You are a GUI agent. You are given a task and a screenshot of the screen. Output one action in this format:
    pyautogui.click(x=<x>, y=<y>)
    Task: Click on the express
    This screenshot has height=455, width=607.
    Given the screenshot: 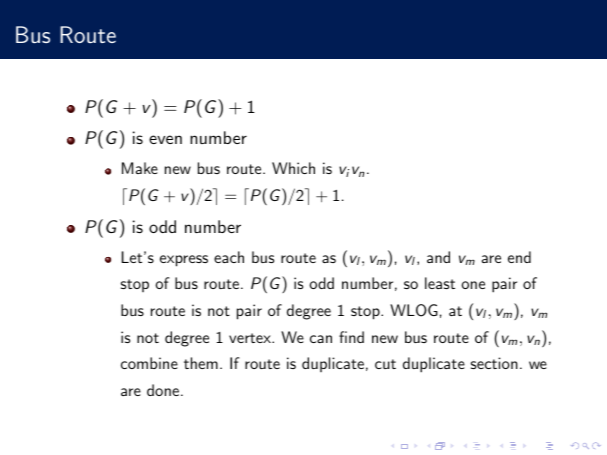 What is the action you would take?
    pyautogui.click(x=184, y=261)
